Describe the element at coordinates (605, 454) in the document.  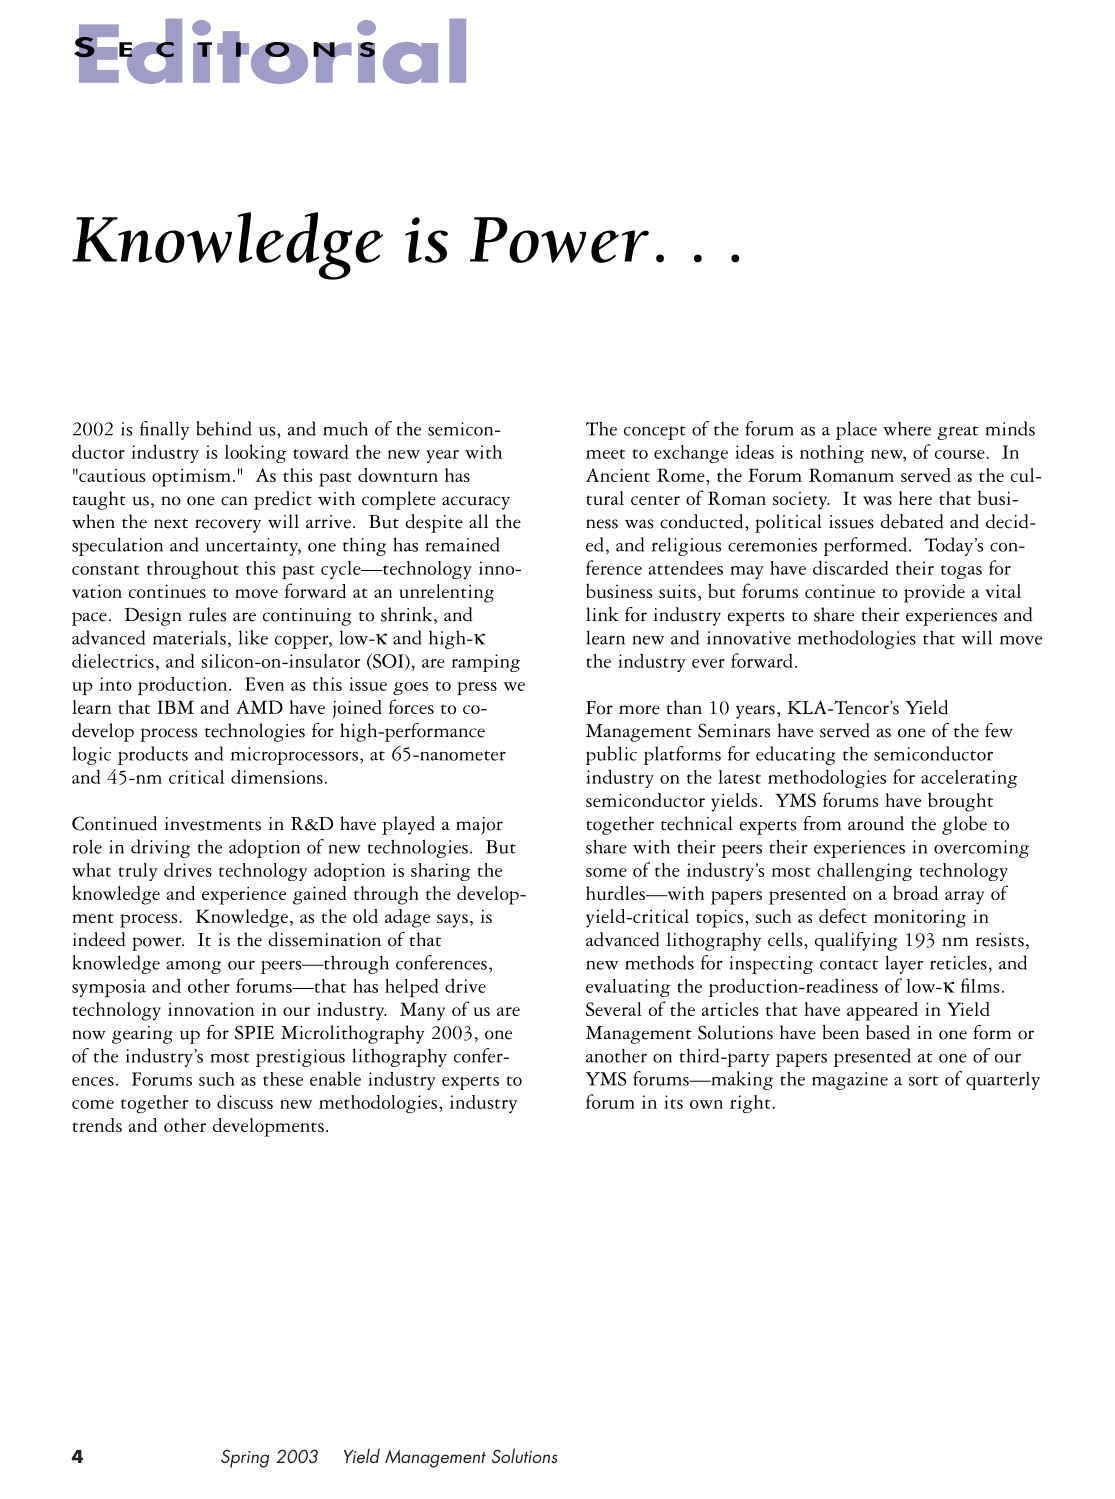
I see `meet` at that location.
